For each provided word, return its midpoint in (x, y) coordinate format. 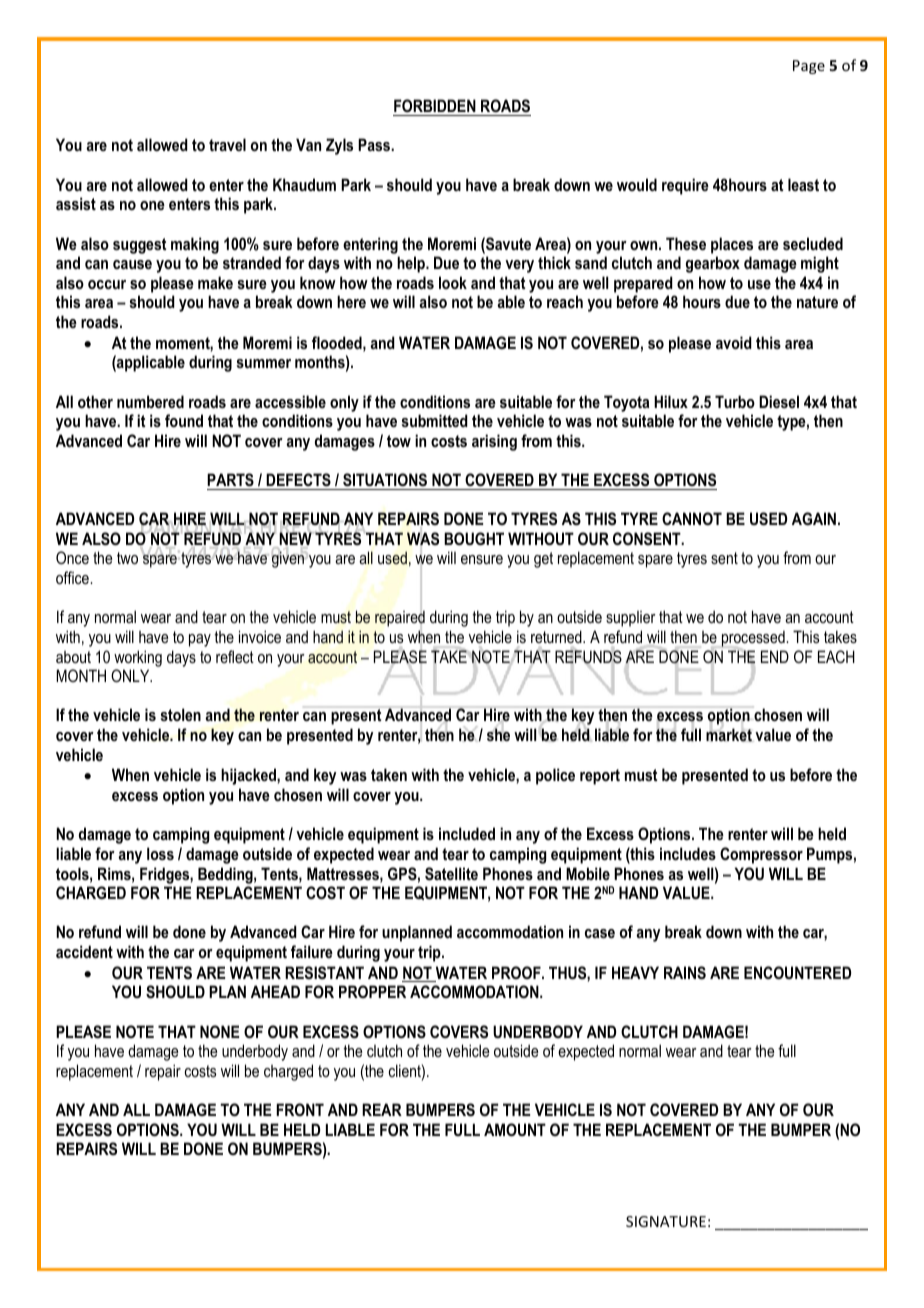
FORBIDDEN (435, 105)
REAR (382, 1109)
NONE (219, 1031)
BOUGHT (474, 538)
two (127, 558)
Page (809, 67)
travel (227, 144)
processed (754, 639)
